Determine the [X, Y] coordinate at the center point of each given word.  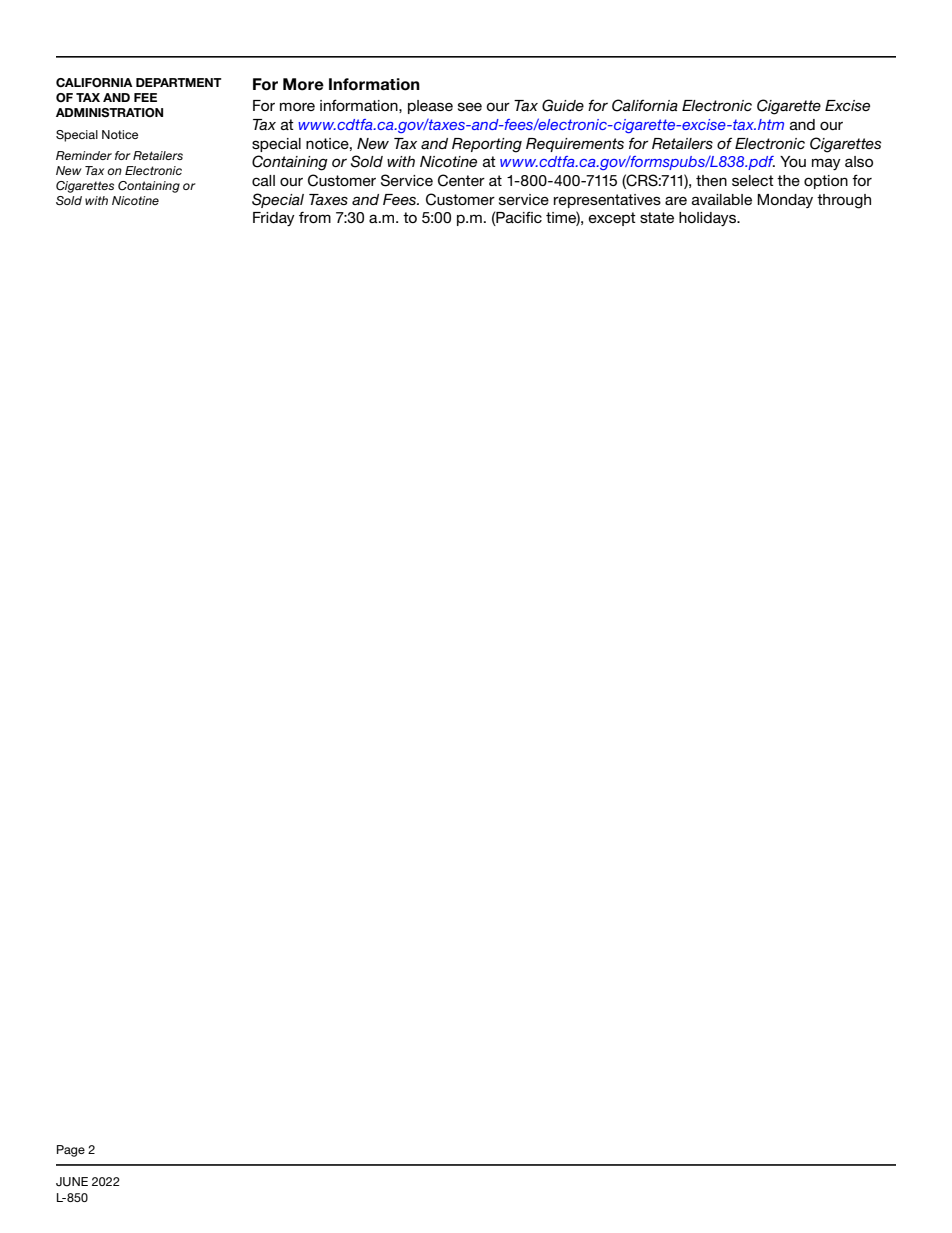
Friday [274, 219]
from [315, 217]
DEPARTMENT [179, 82]
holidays [709, 219]
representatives [607, 201]
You [793, 161]
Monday [785, 201]
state [657, 217]
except [612, 219]
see [470, 106]
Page [71, 1151]
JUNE [72, 1182]
